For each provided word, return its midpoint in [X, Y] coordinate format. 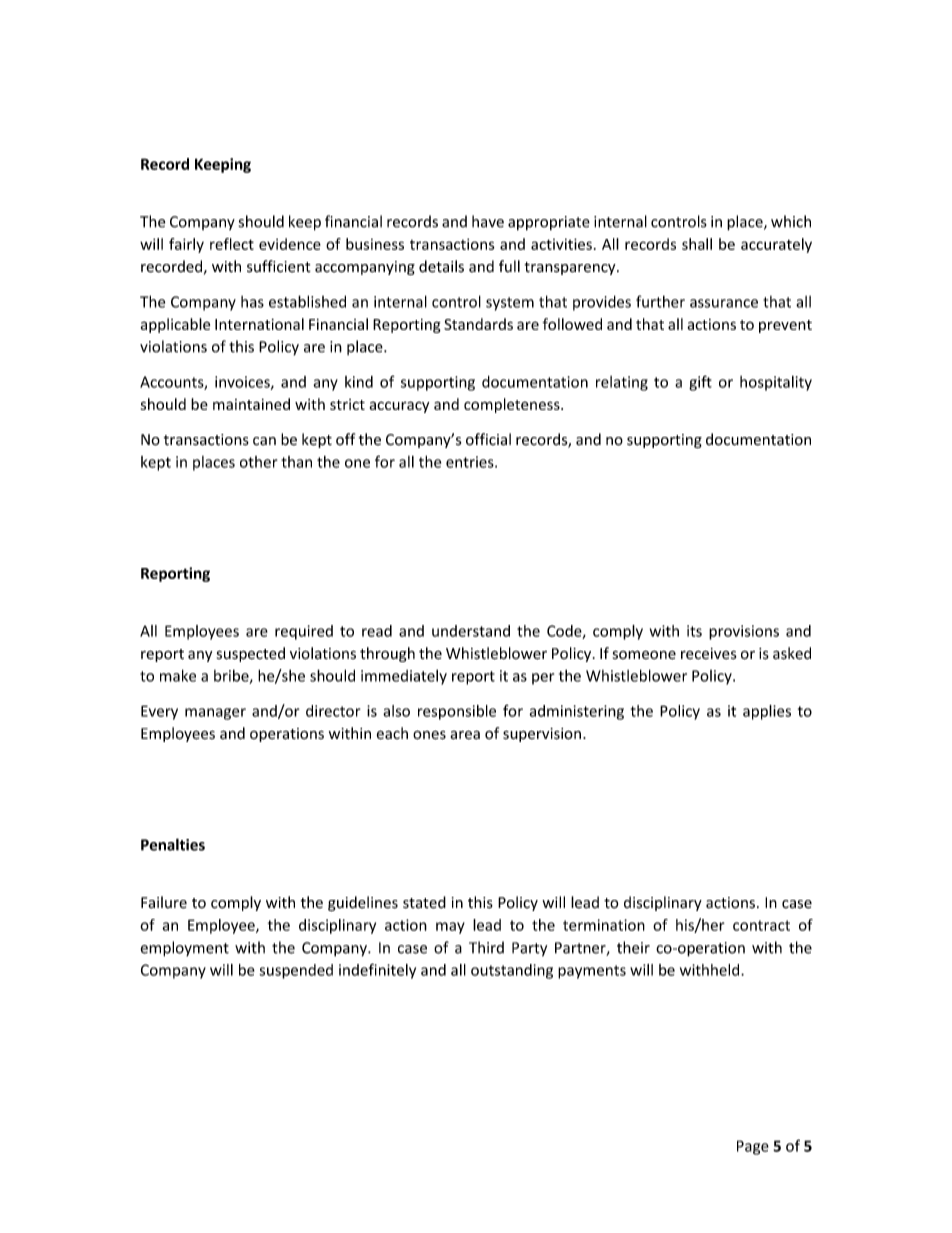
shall [697, 244]
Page [753, 1147]
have [488, 221]
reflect [232, 244]
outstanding [512, 971]
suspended [296, 971]
